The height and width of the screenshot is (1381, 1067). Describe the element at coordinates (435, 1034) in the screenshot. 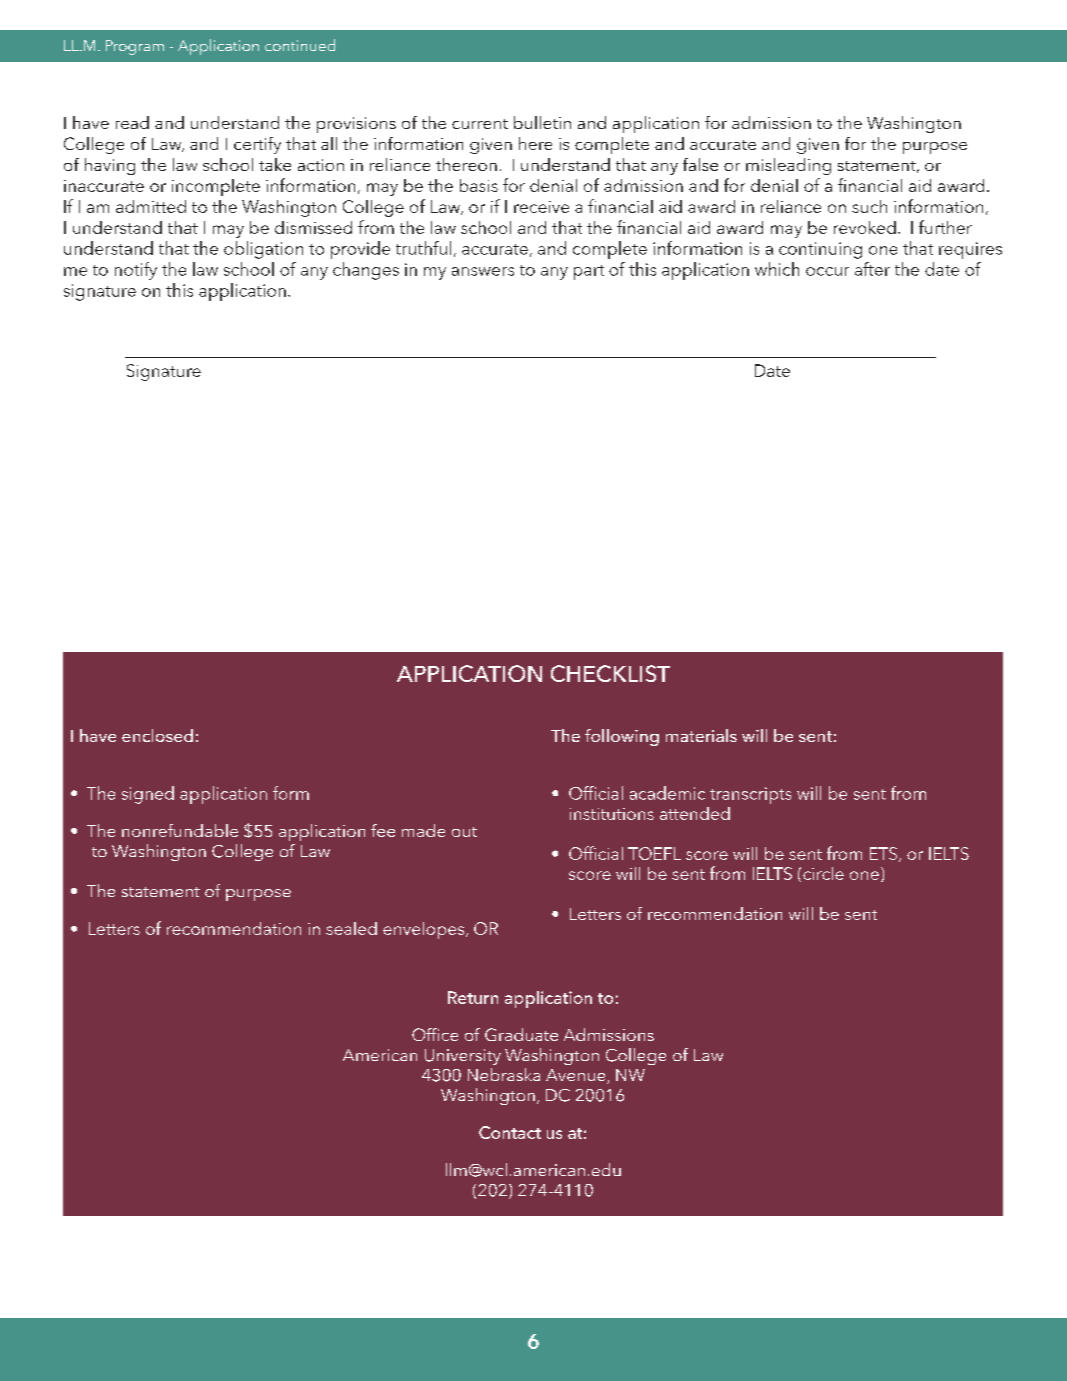

I see `Office` at that location.
